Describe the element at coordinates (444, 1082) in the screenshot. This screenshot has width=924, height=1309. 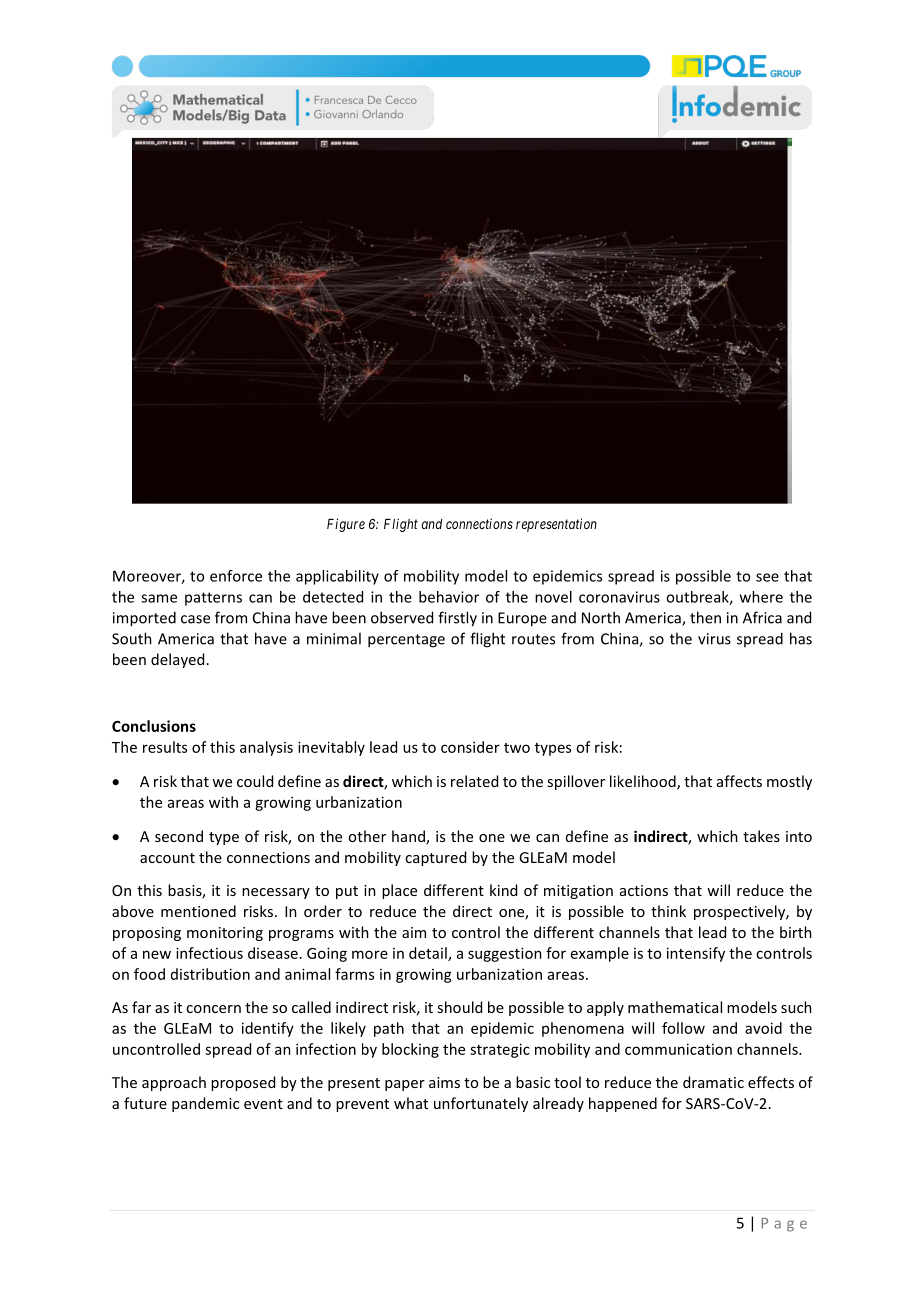
I see `aims` at that location.
